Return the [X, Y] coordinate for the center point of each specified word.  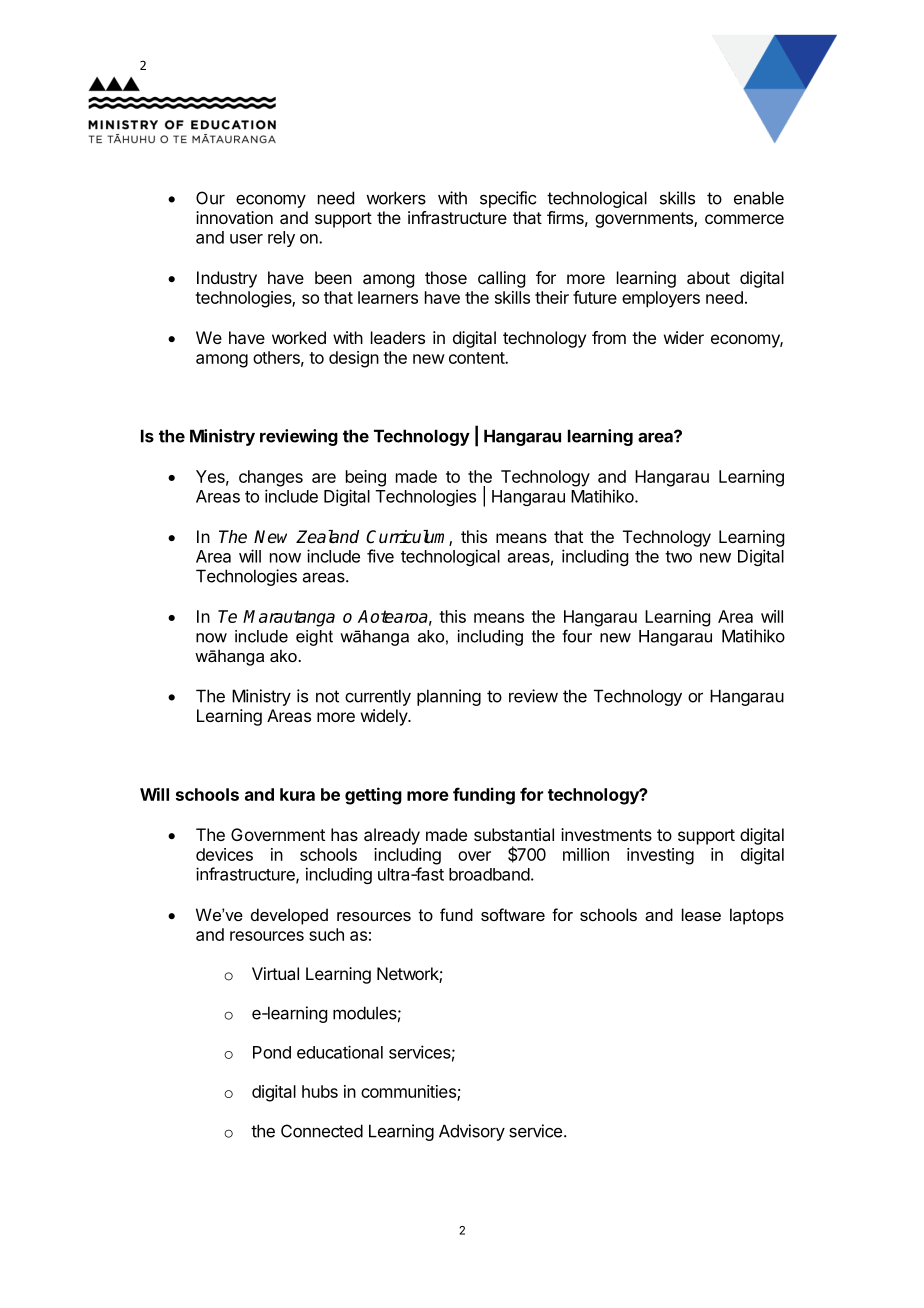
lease [701, 914]
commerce [744, 219]
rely [281, 239]
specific [508, 199]
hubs [320, 1091]
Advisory [472, 1132]
